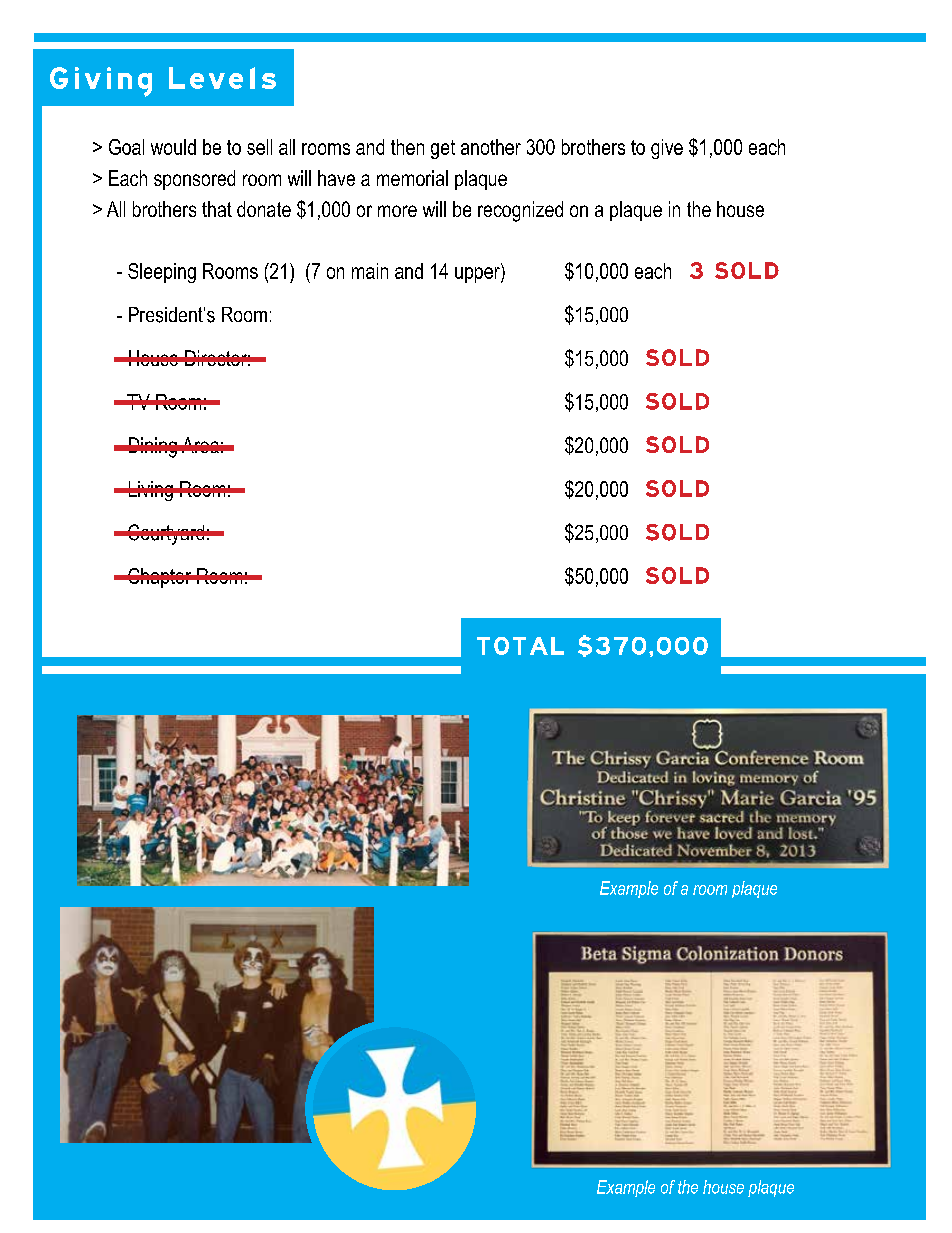 This screenshot has height=1233, width=952. What do you see at coordinates (397, 211) in the screenshot?
I see `more` at bounding box center [397, 211].
